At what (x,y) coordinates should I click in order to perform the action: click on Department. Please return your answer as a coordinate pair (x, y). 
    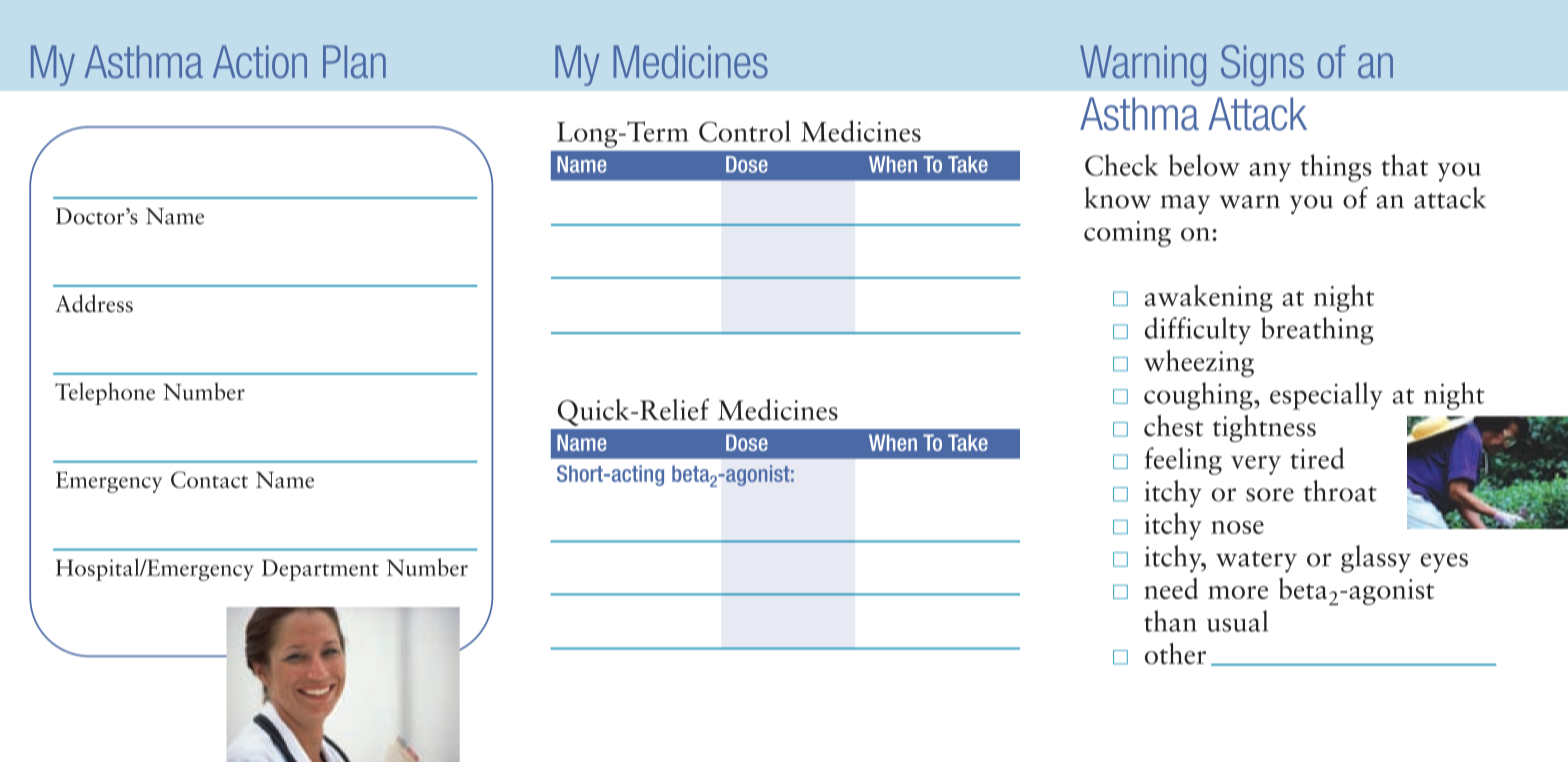
    Looking at the image, I should click on (320, 570).
